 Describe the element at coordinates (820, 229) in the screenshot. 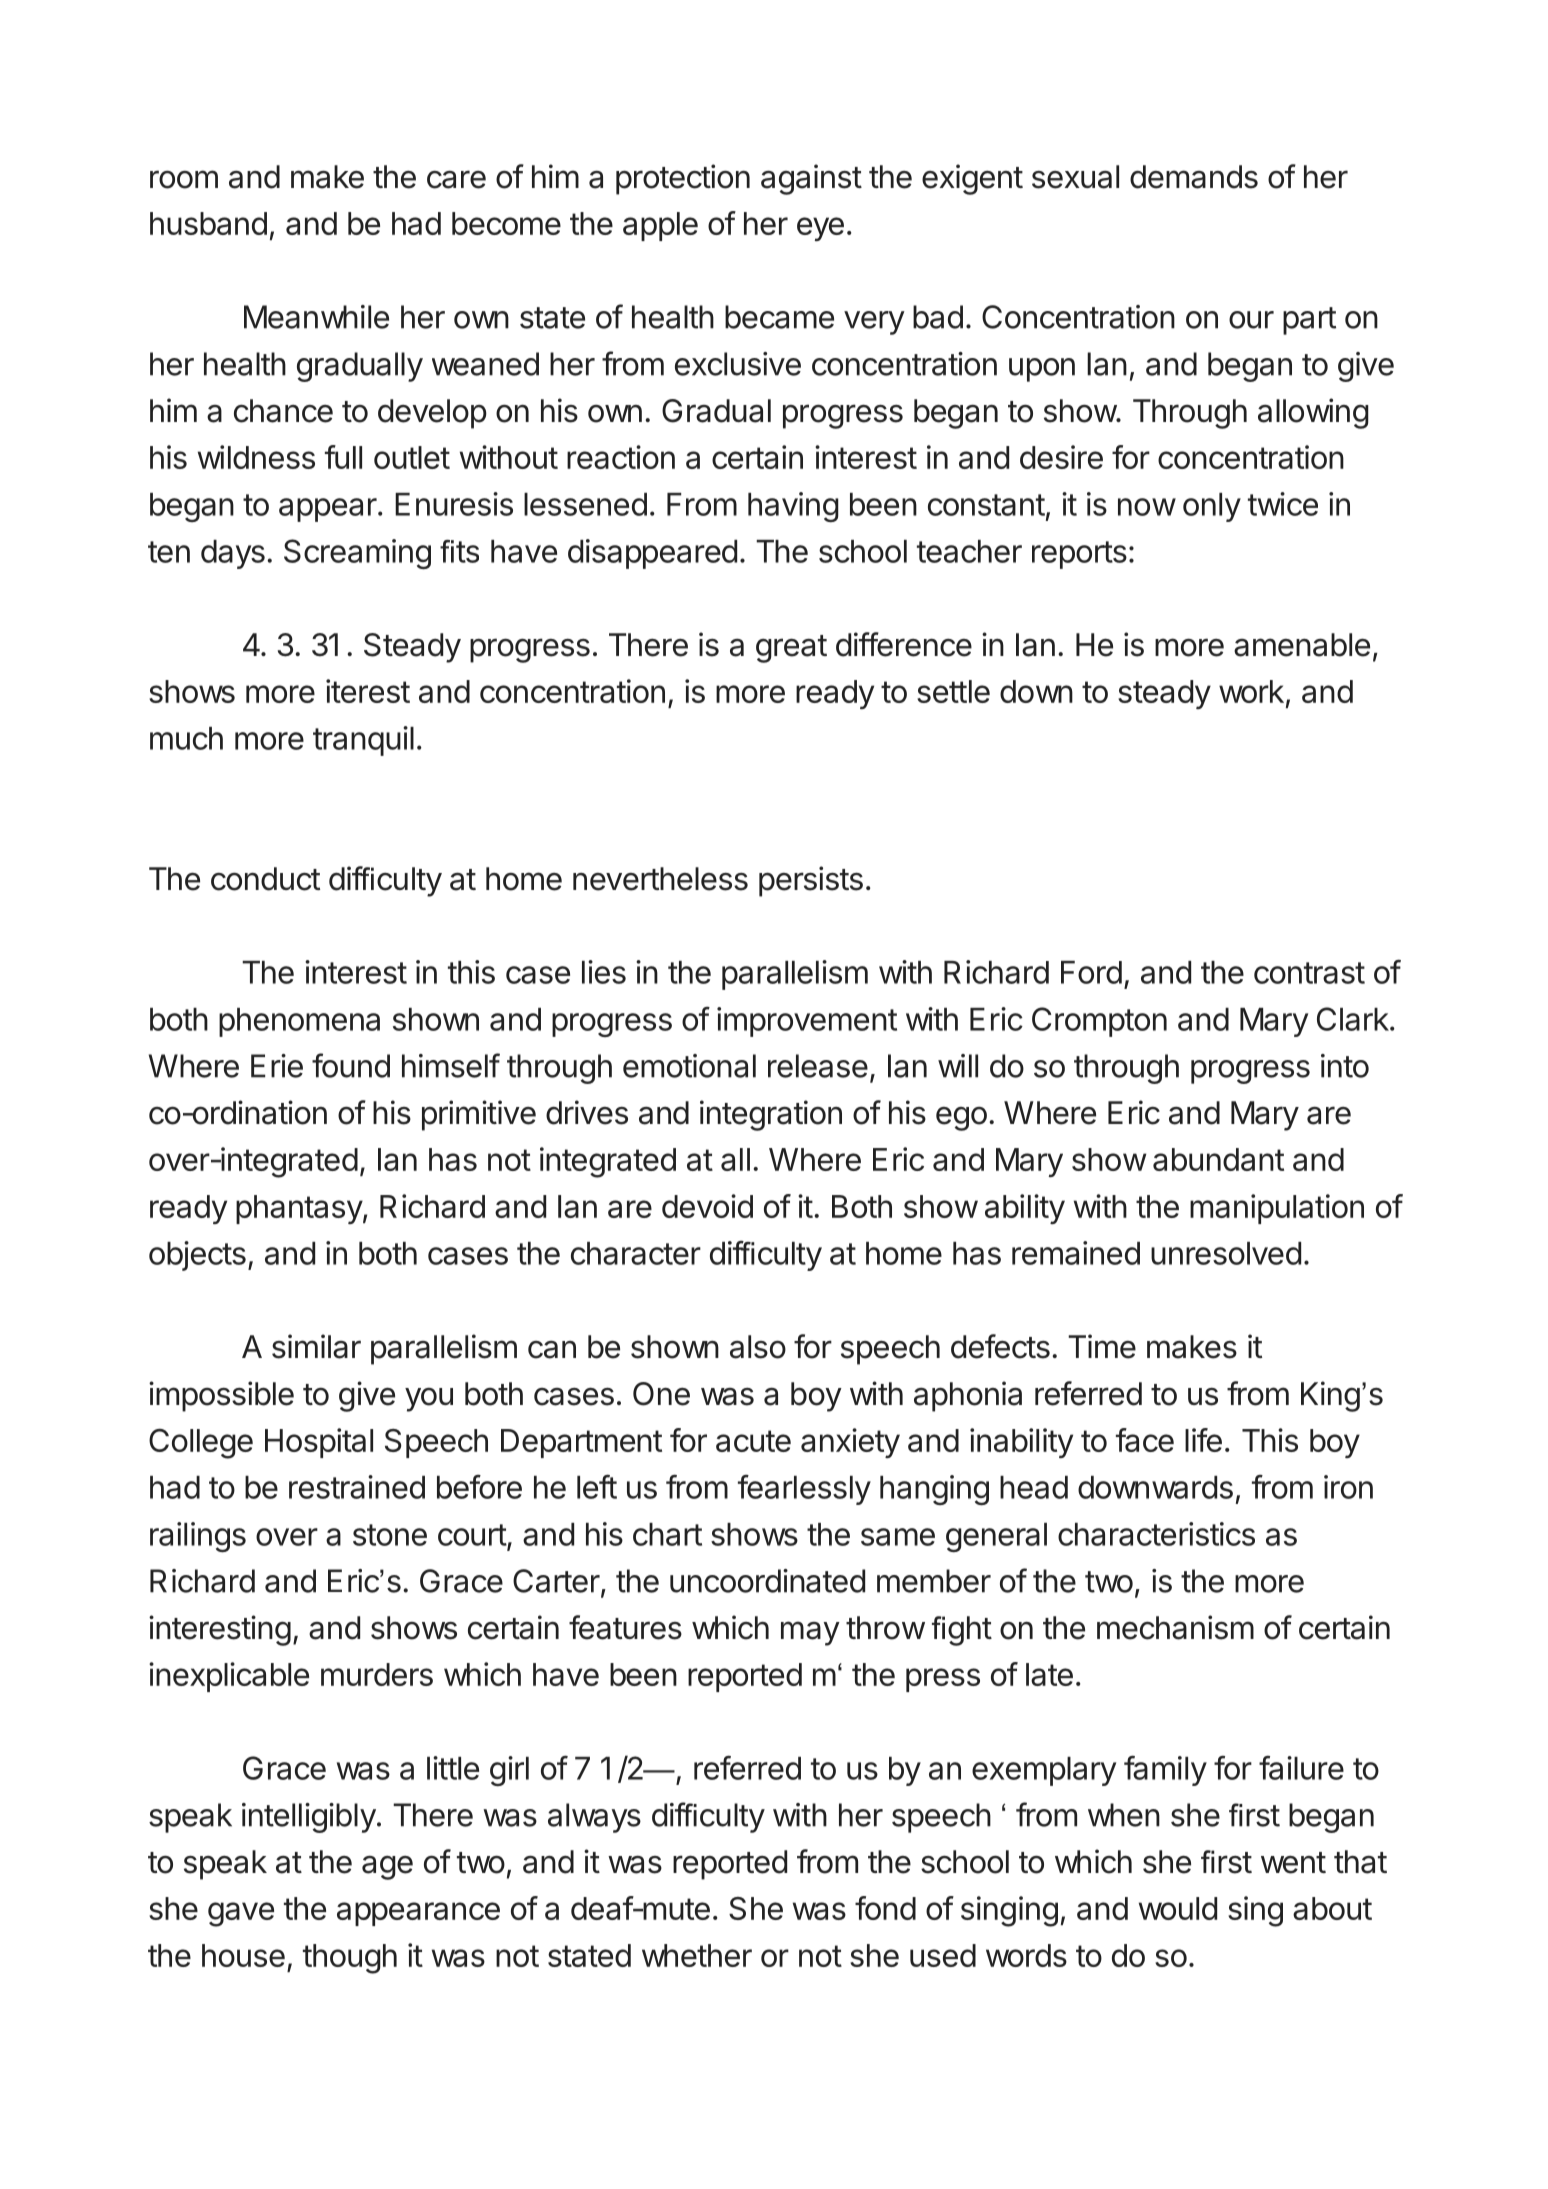

I see `eye` at that location.
